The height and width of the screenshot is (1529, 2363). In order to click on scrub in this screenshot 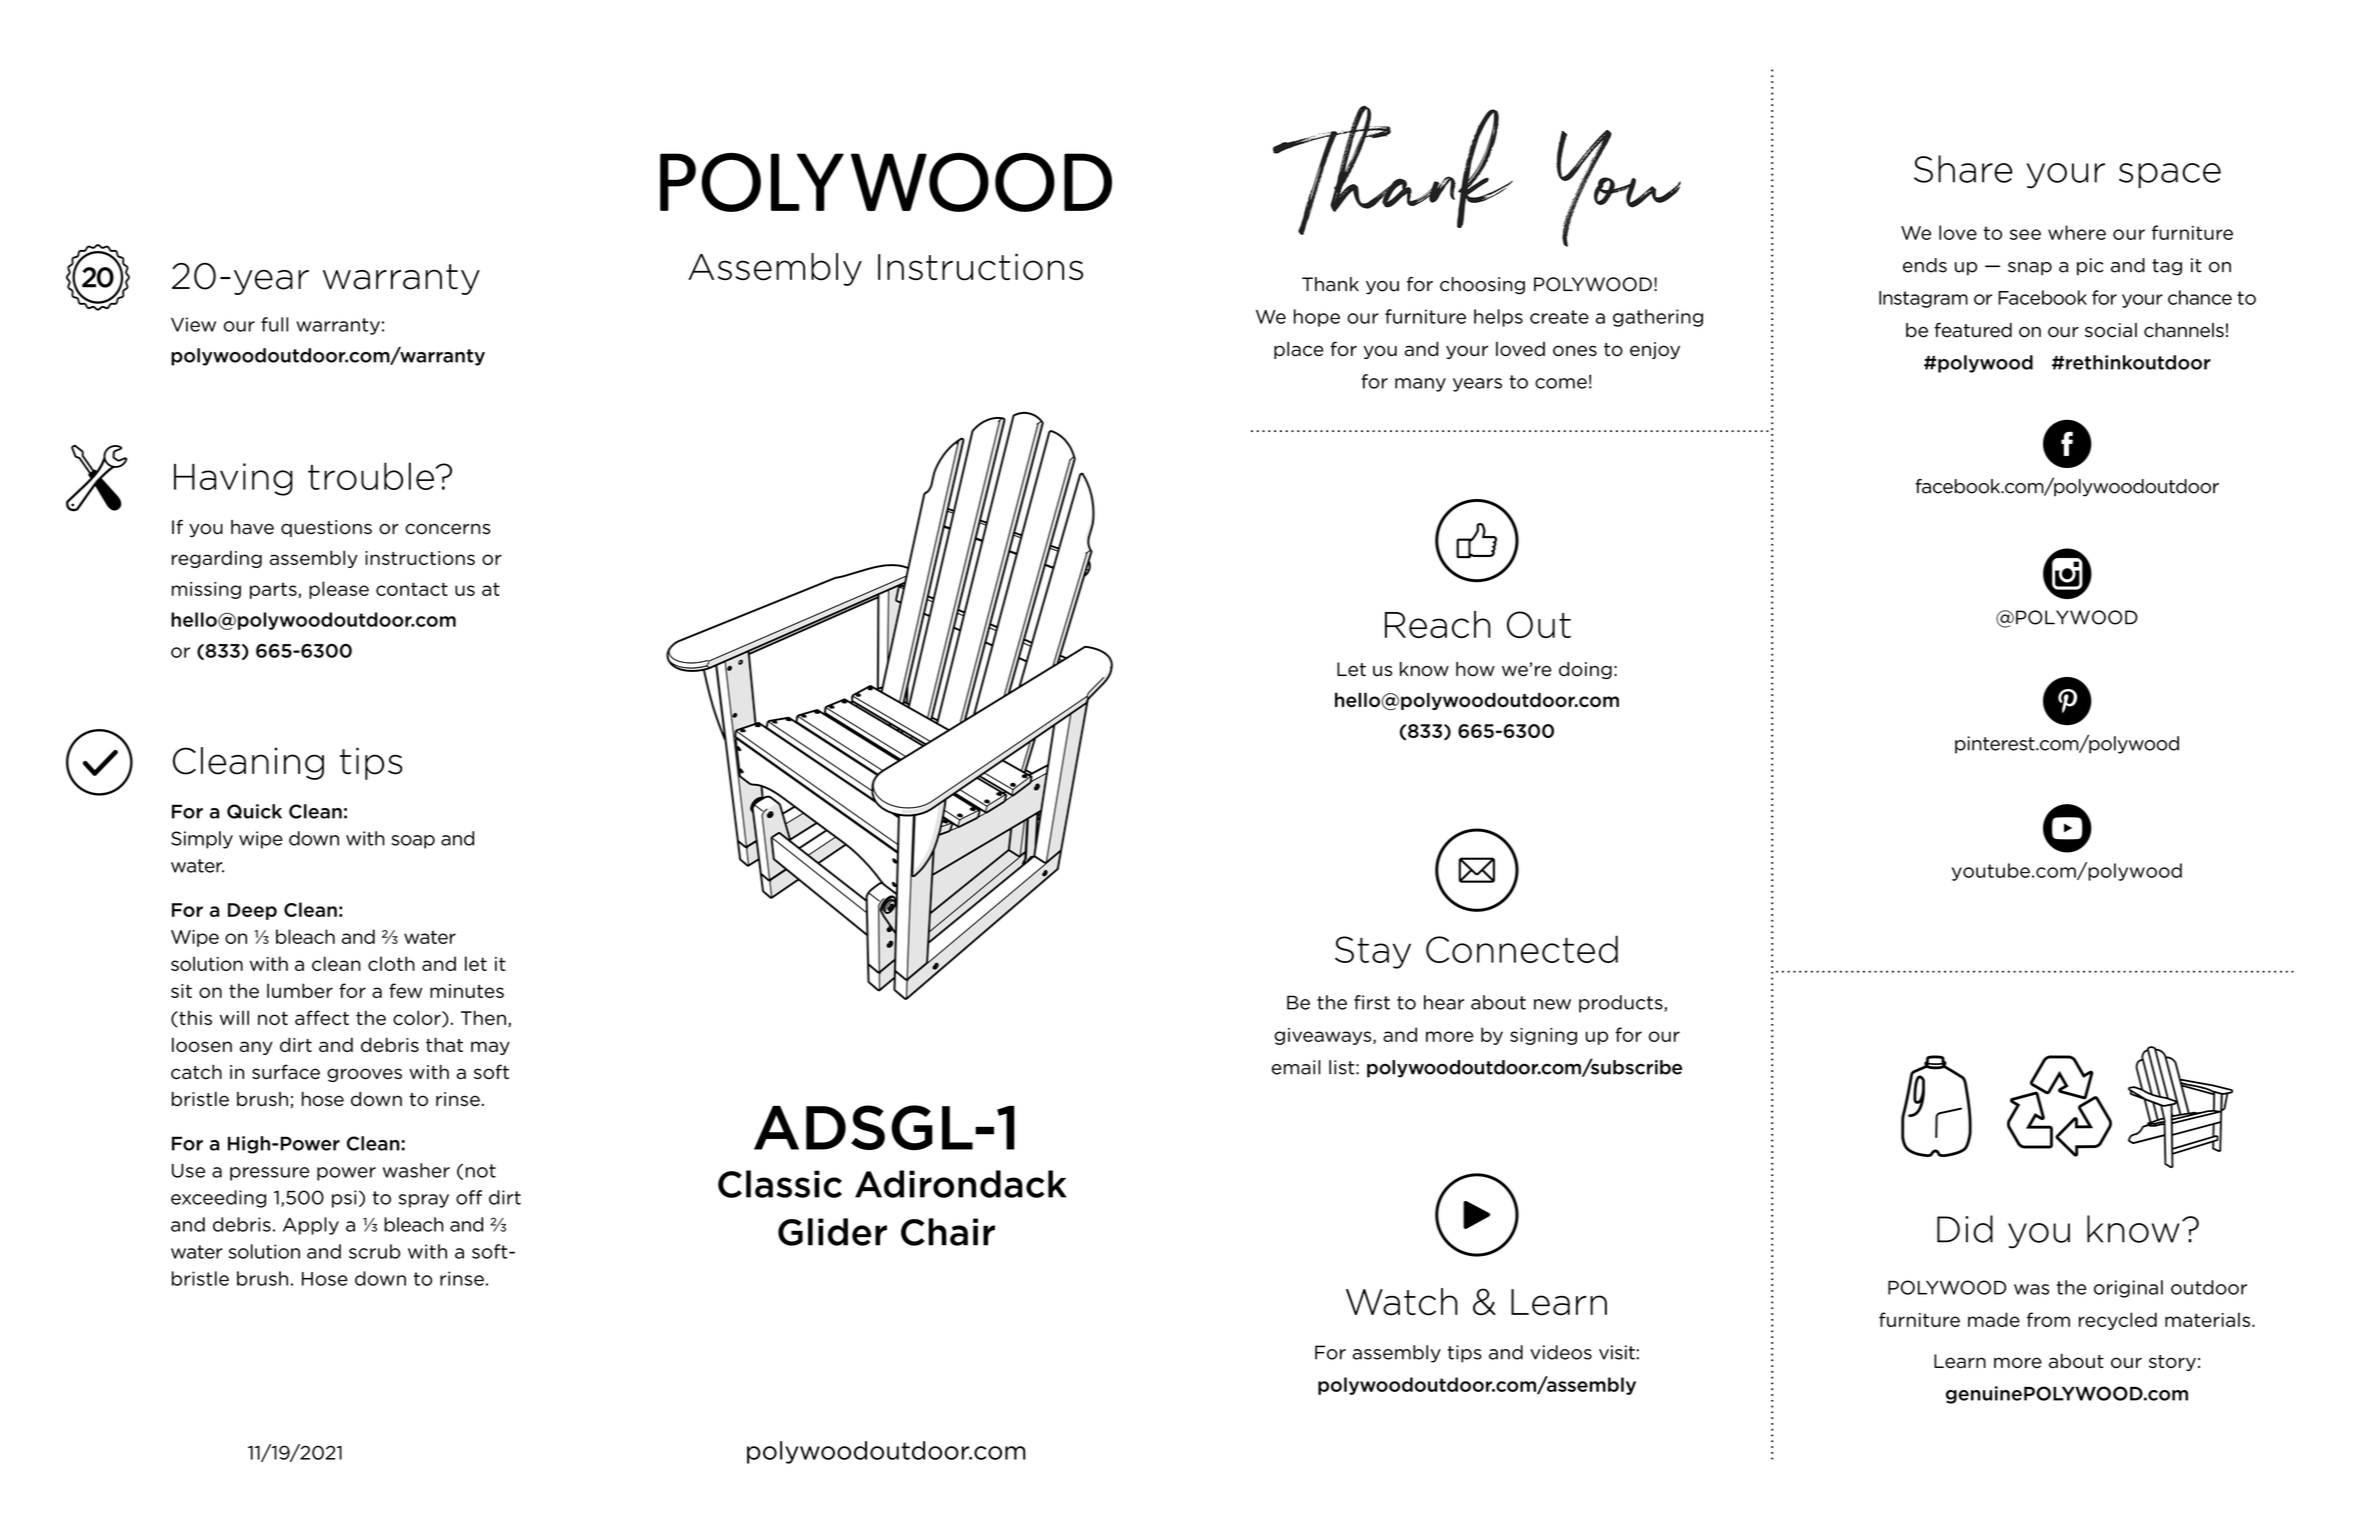, I will do `click(374, 1251)`.
